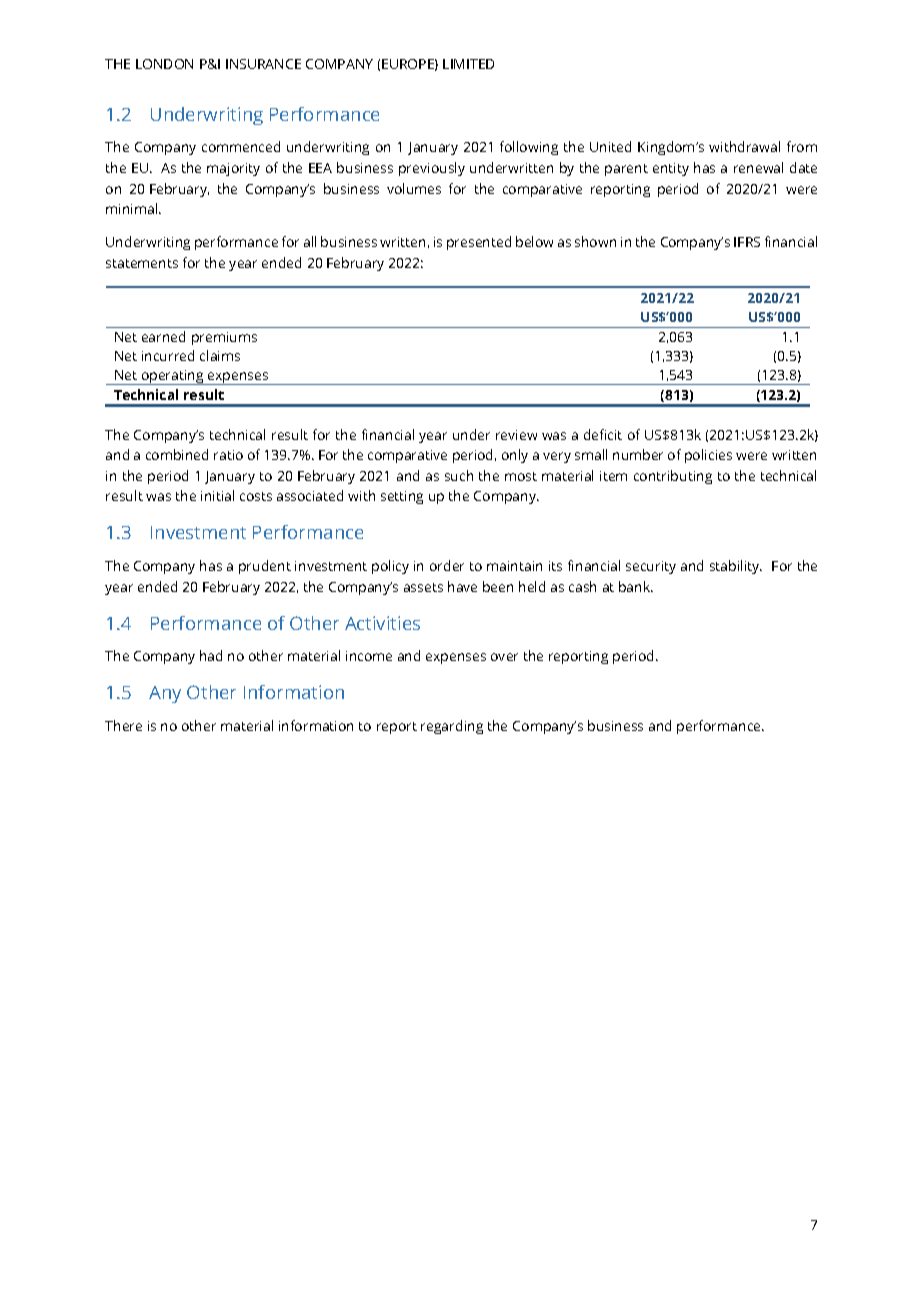 The image size is (924, 1308). I want to click on from, so click(802, 146).
